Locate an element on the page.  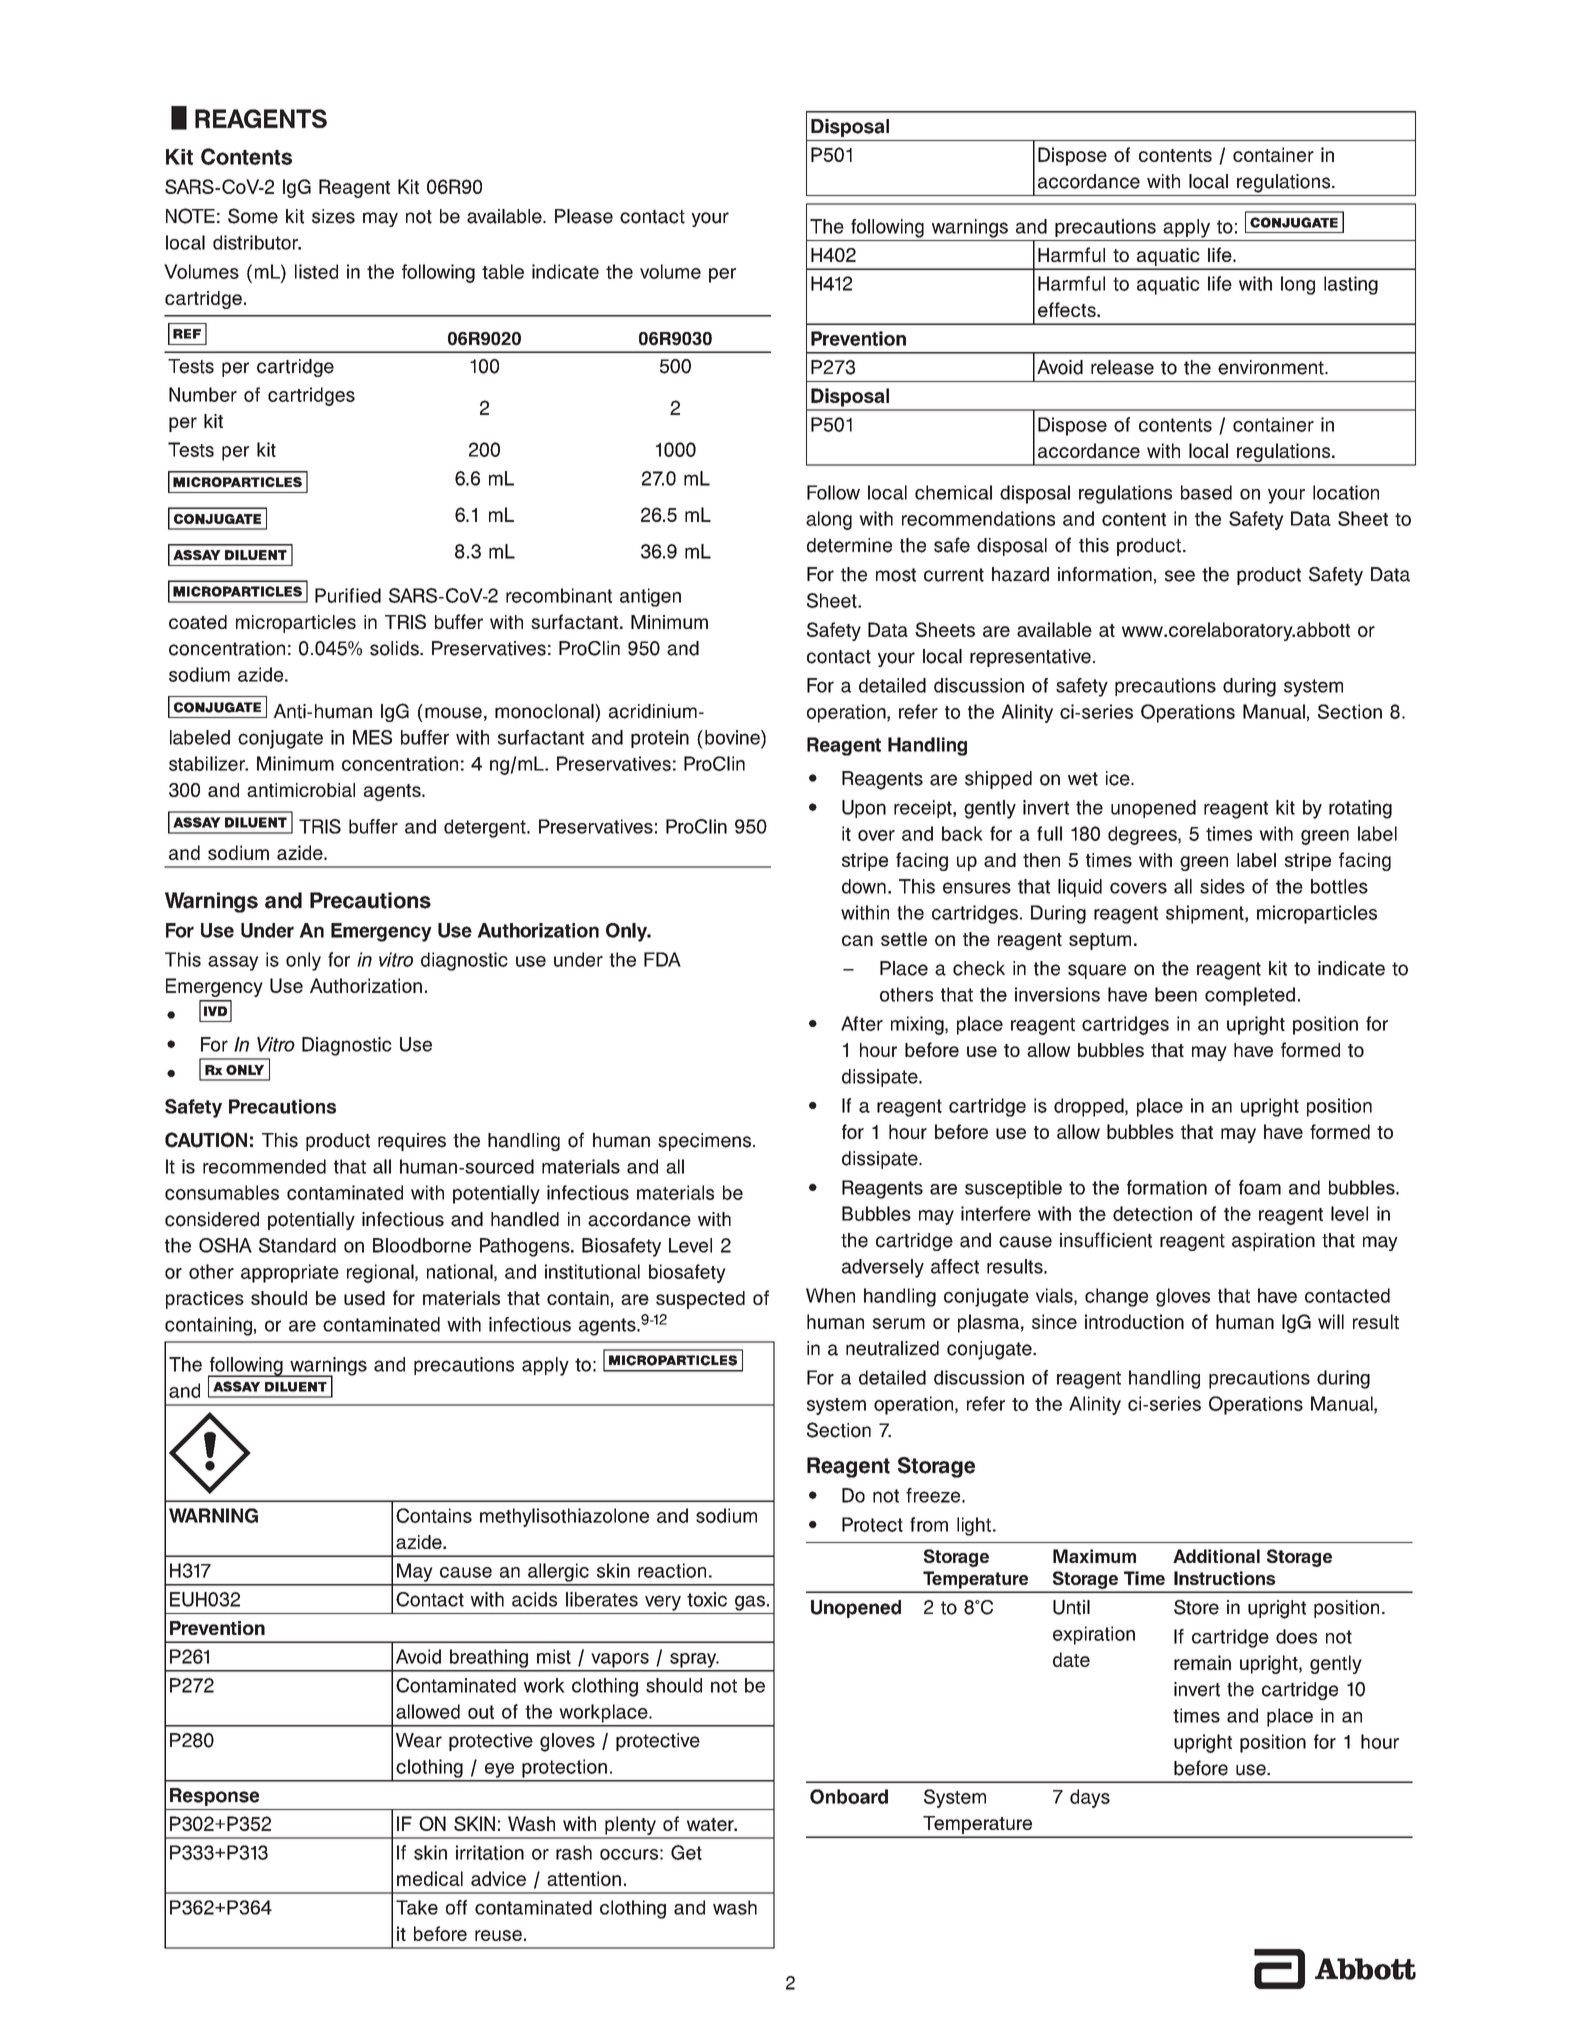
After is located at coordinates (862, 1023).
